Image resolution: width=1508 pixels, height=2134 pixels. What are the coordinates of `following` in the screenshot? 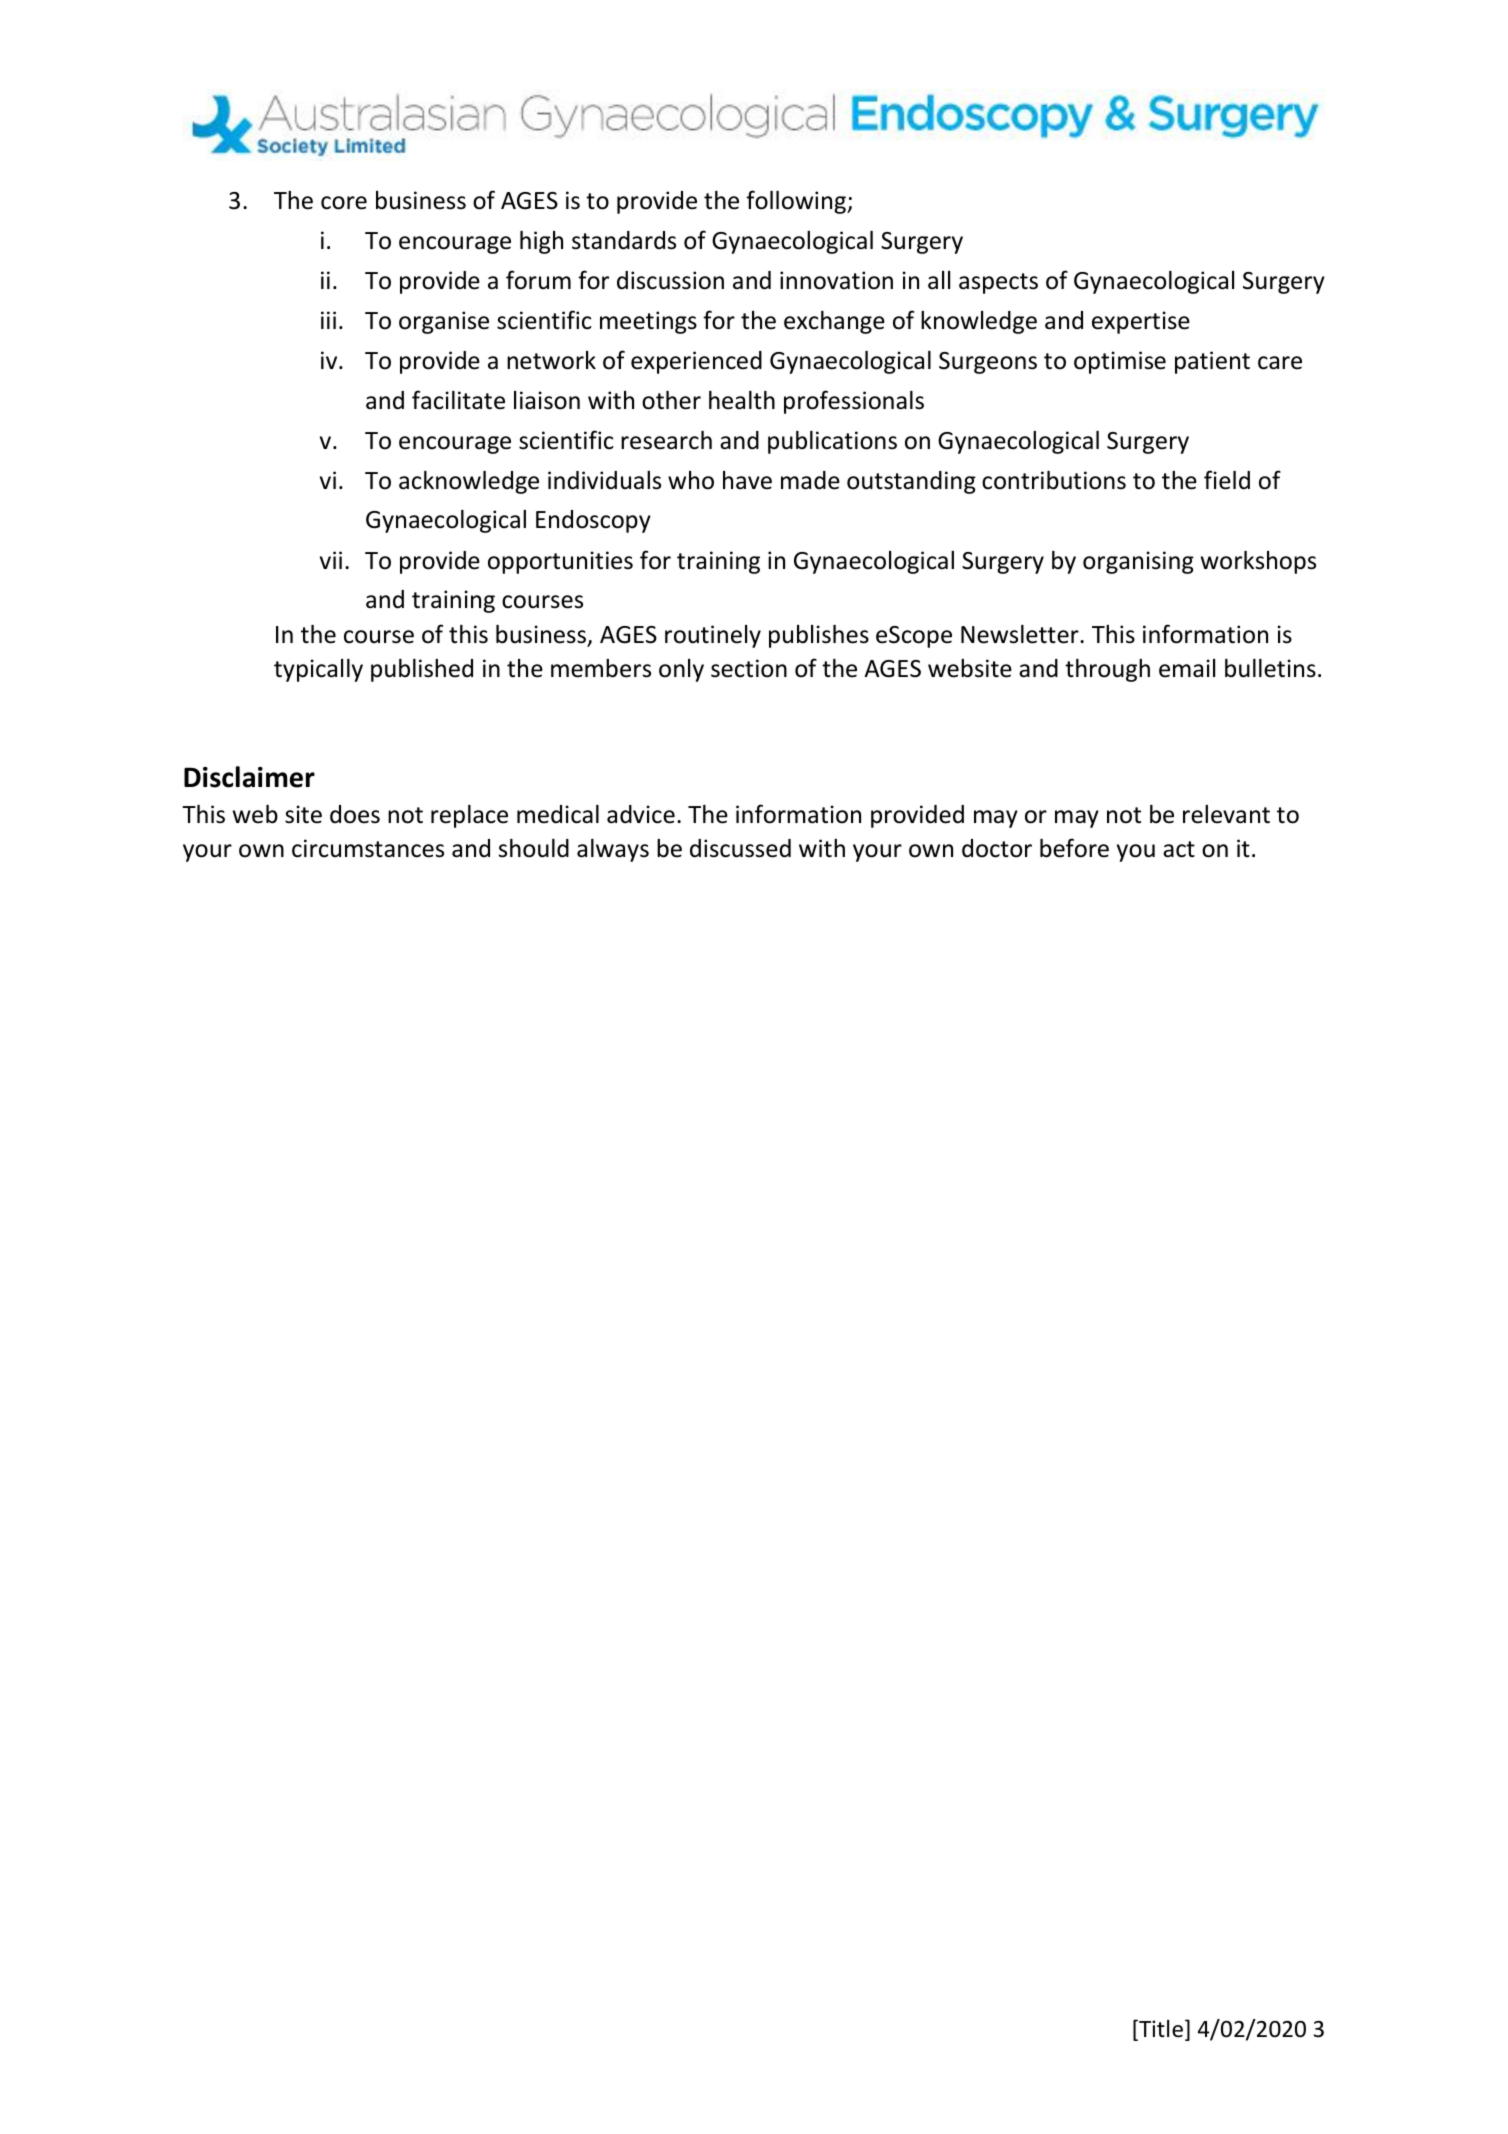 It's located at (797, 202).
